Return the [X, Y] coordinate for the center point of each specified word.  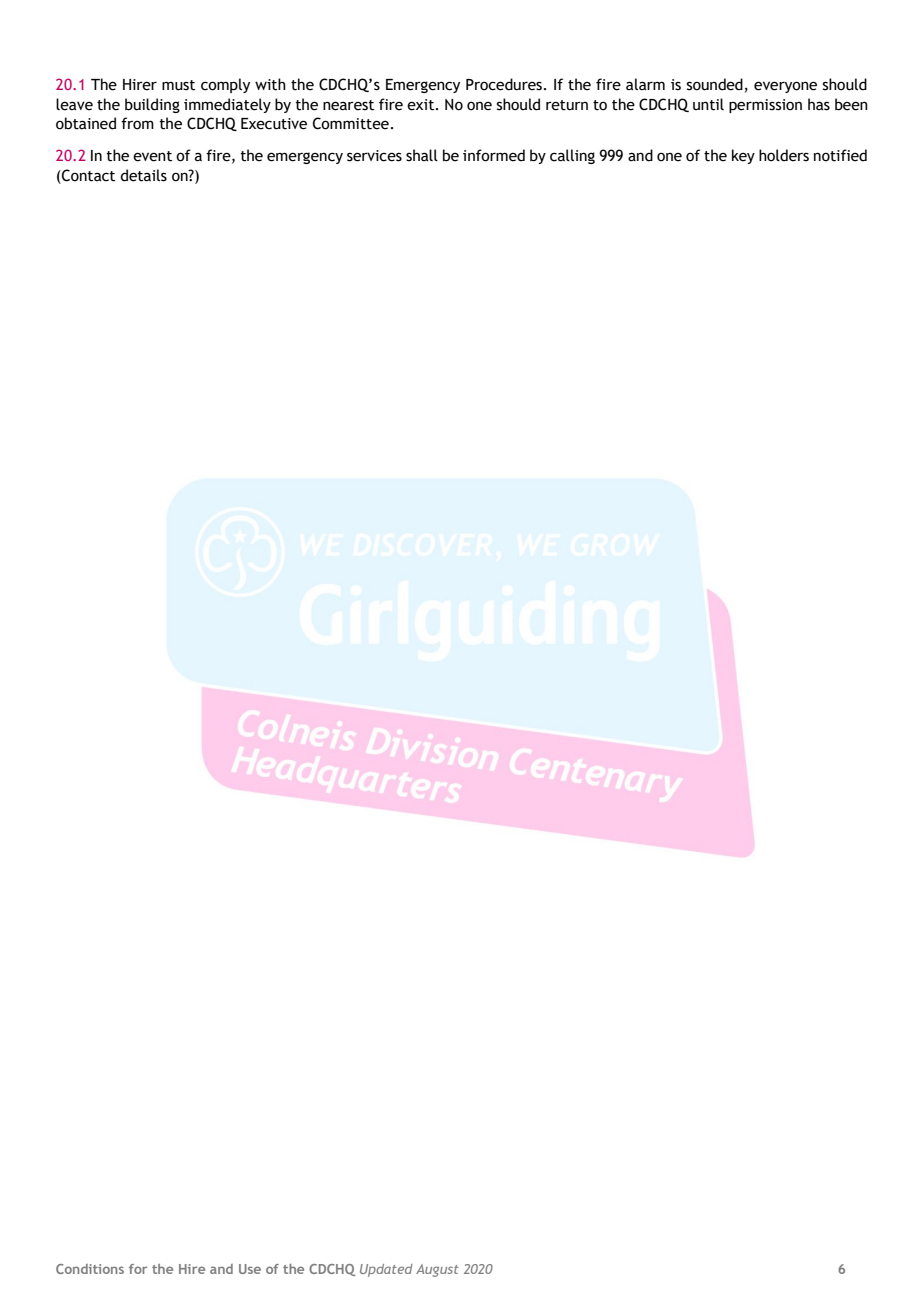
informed [494, 155]
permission [765, 106]
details [143, 175]
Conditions [90, 1269]
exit [422, 105]
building [152, 105]
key [743, 156]
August [437, 1270]
